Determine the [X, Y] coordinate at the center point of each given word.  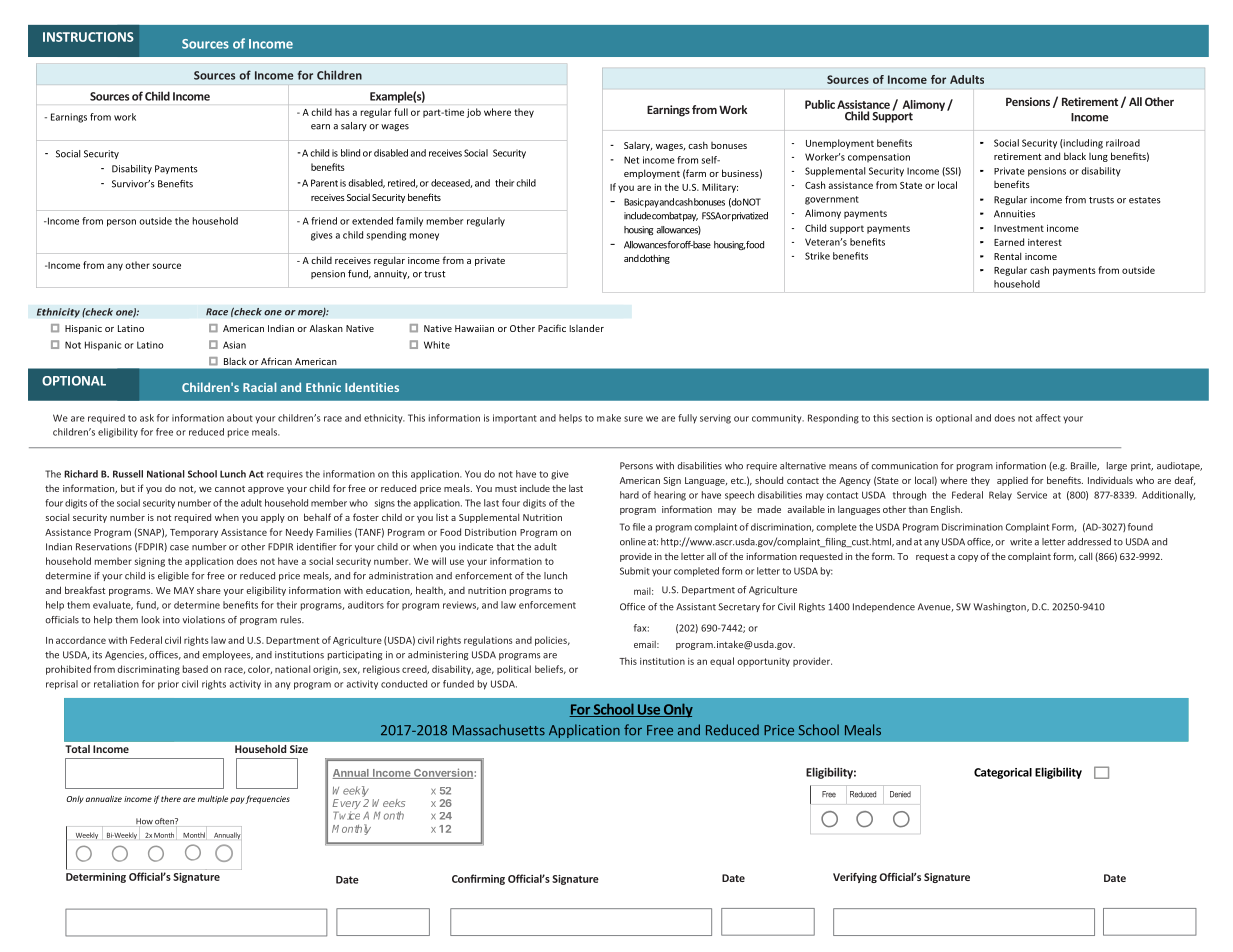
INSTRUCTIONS [88, 37]
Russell [128, 474]
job [474, 113]
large [1117, 466]
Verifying [855, 878]
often [165, 821]
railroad [1123, 143]
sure [633, 419]
